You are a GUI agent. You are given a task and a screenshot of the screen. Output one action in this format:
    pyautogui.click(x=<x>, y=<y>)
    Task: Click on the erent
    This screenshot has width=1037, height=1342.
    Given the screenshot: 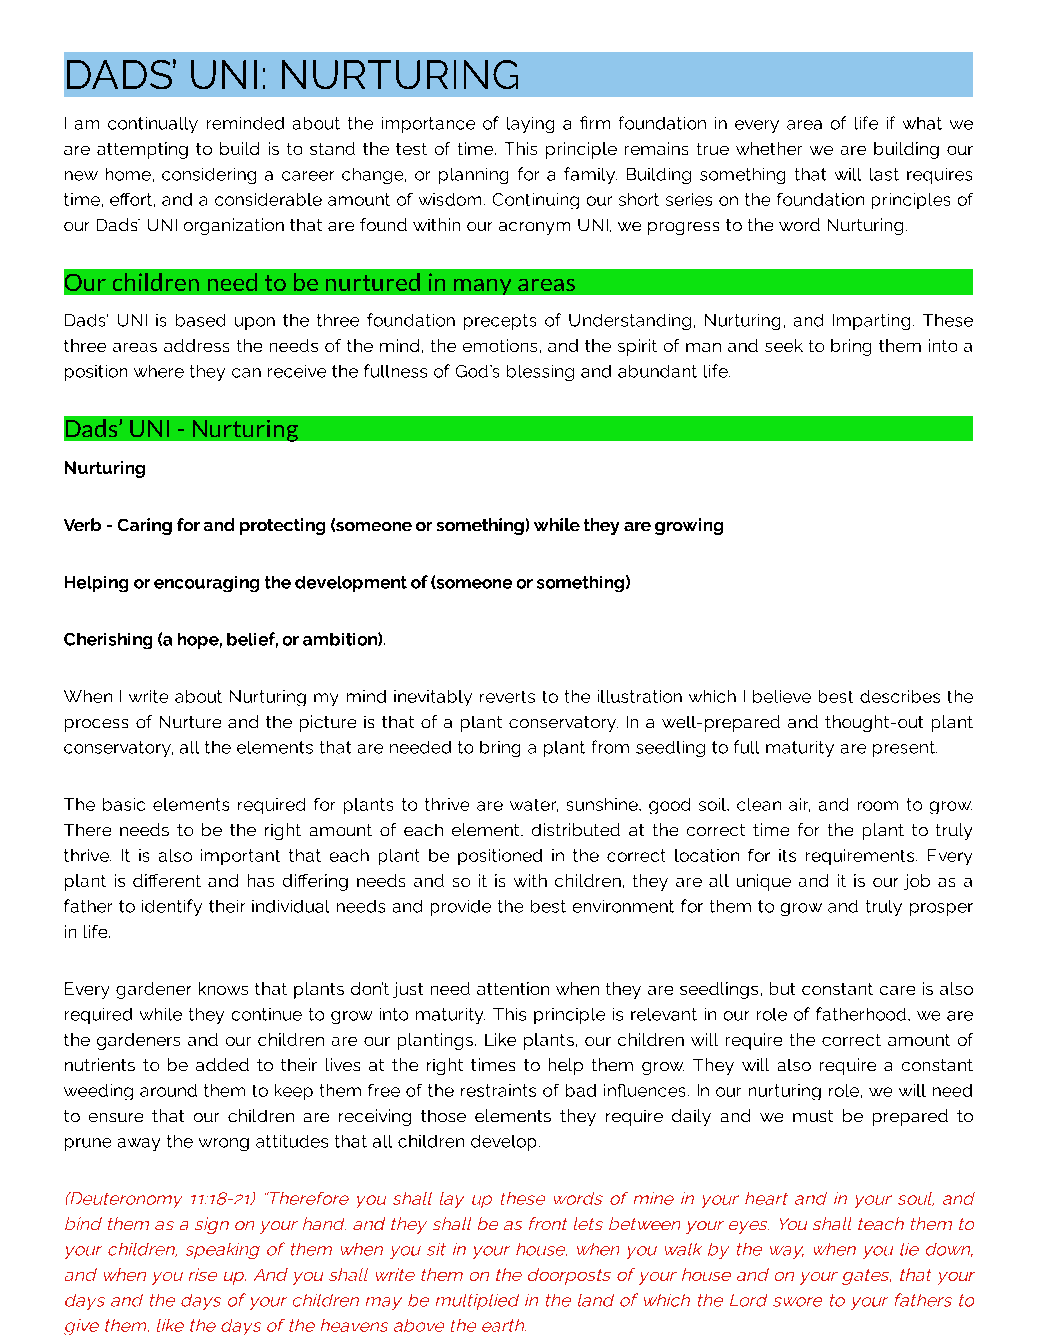 What is the action you would take?
    pyautogui.click(x=178, y=880)
